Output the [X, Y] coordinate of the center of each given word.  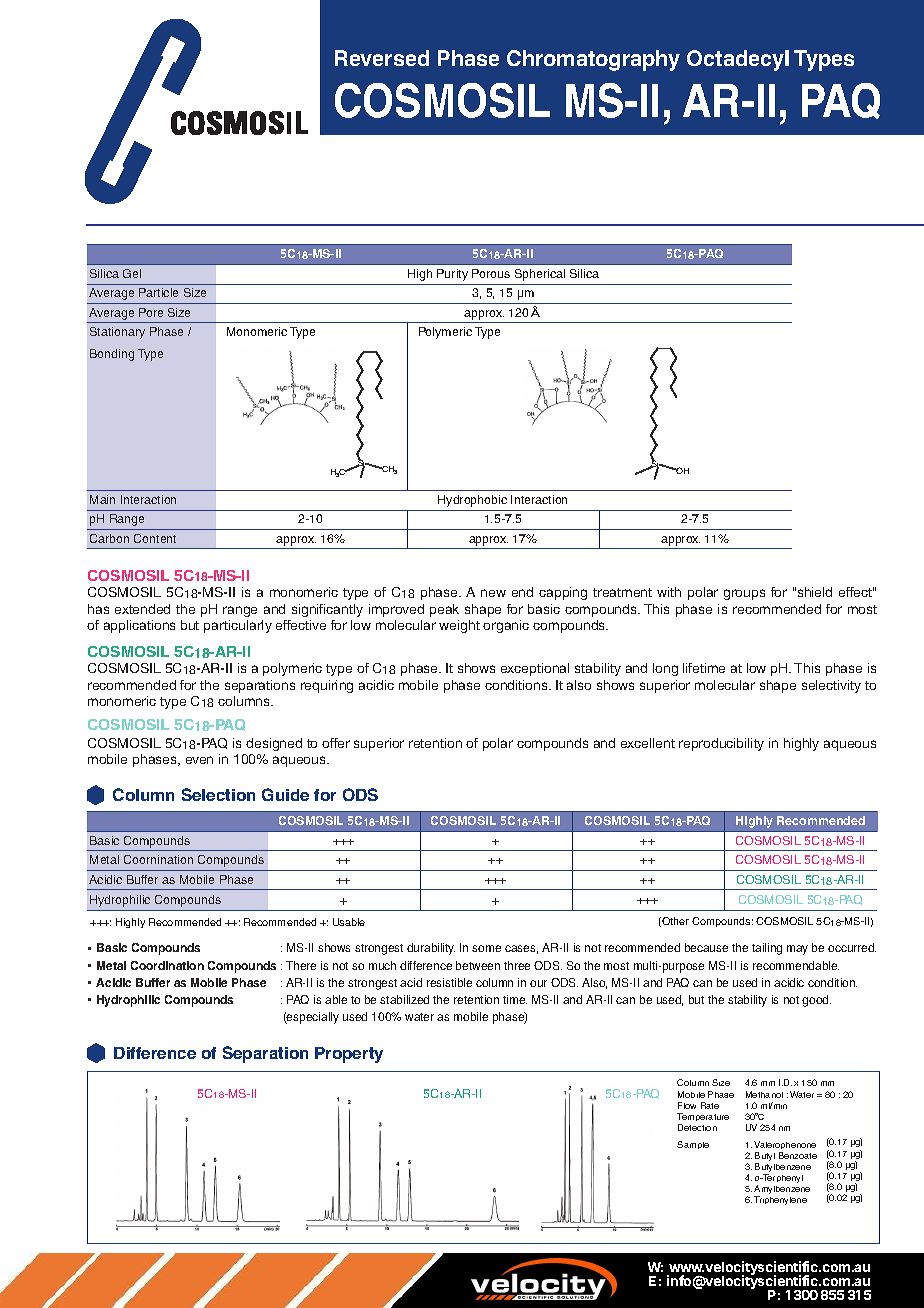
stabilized [404, 999]
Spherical [540, 275]
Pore [151, 312]
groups [744, 594]
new [493, 593]
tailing [767, 949]
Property [349, 1055]
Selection [218, 794]
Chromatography [593, 60]
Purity [452, 275]
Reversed [382, 58]
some [486, 948]
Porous [491, 273]
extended [142, 609]
